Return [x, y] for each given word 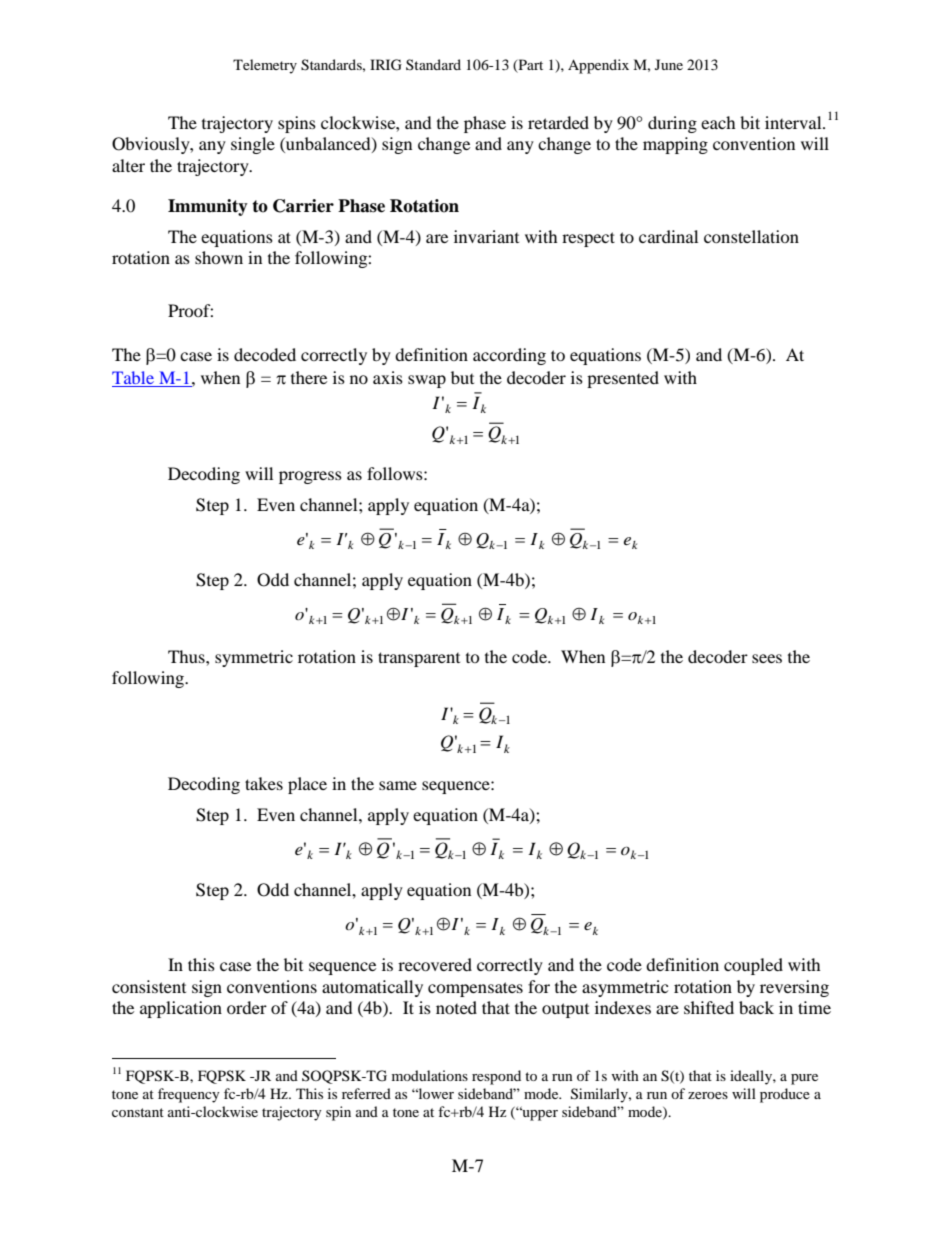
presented [623, 379]
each [718, 122]
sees [767, 658]
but [462, 377]
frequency [189, 1095]
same [398, 785]
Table [134, 379]
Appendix [598, 66]
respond [496, 1077]
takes [264, 783]
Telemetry [265, 66]
